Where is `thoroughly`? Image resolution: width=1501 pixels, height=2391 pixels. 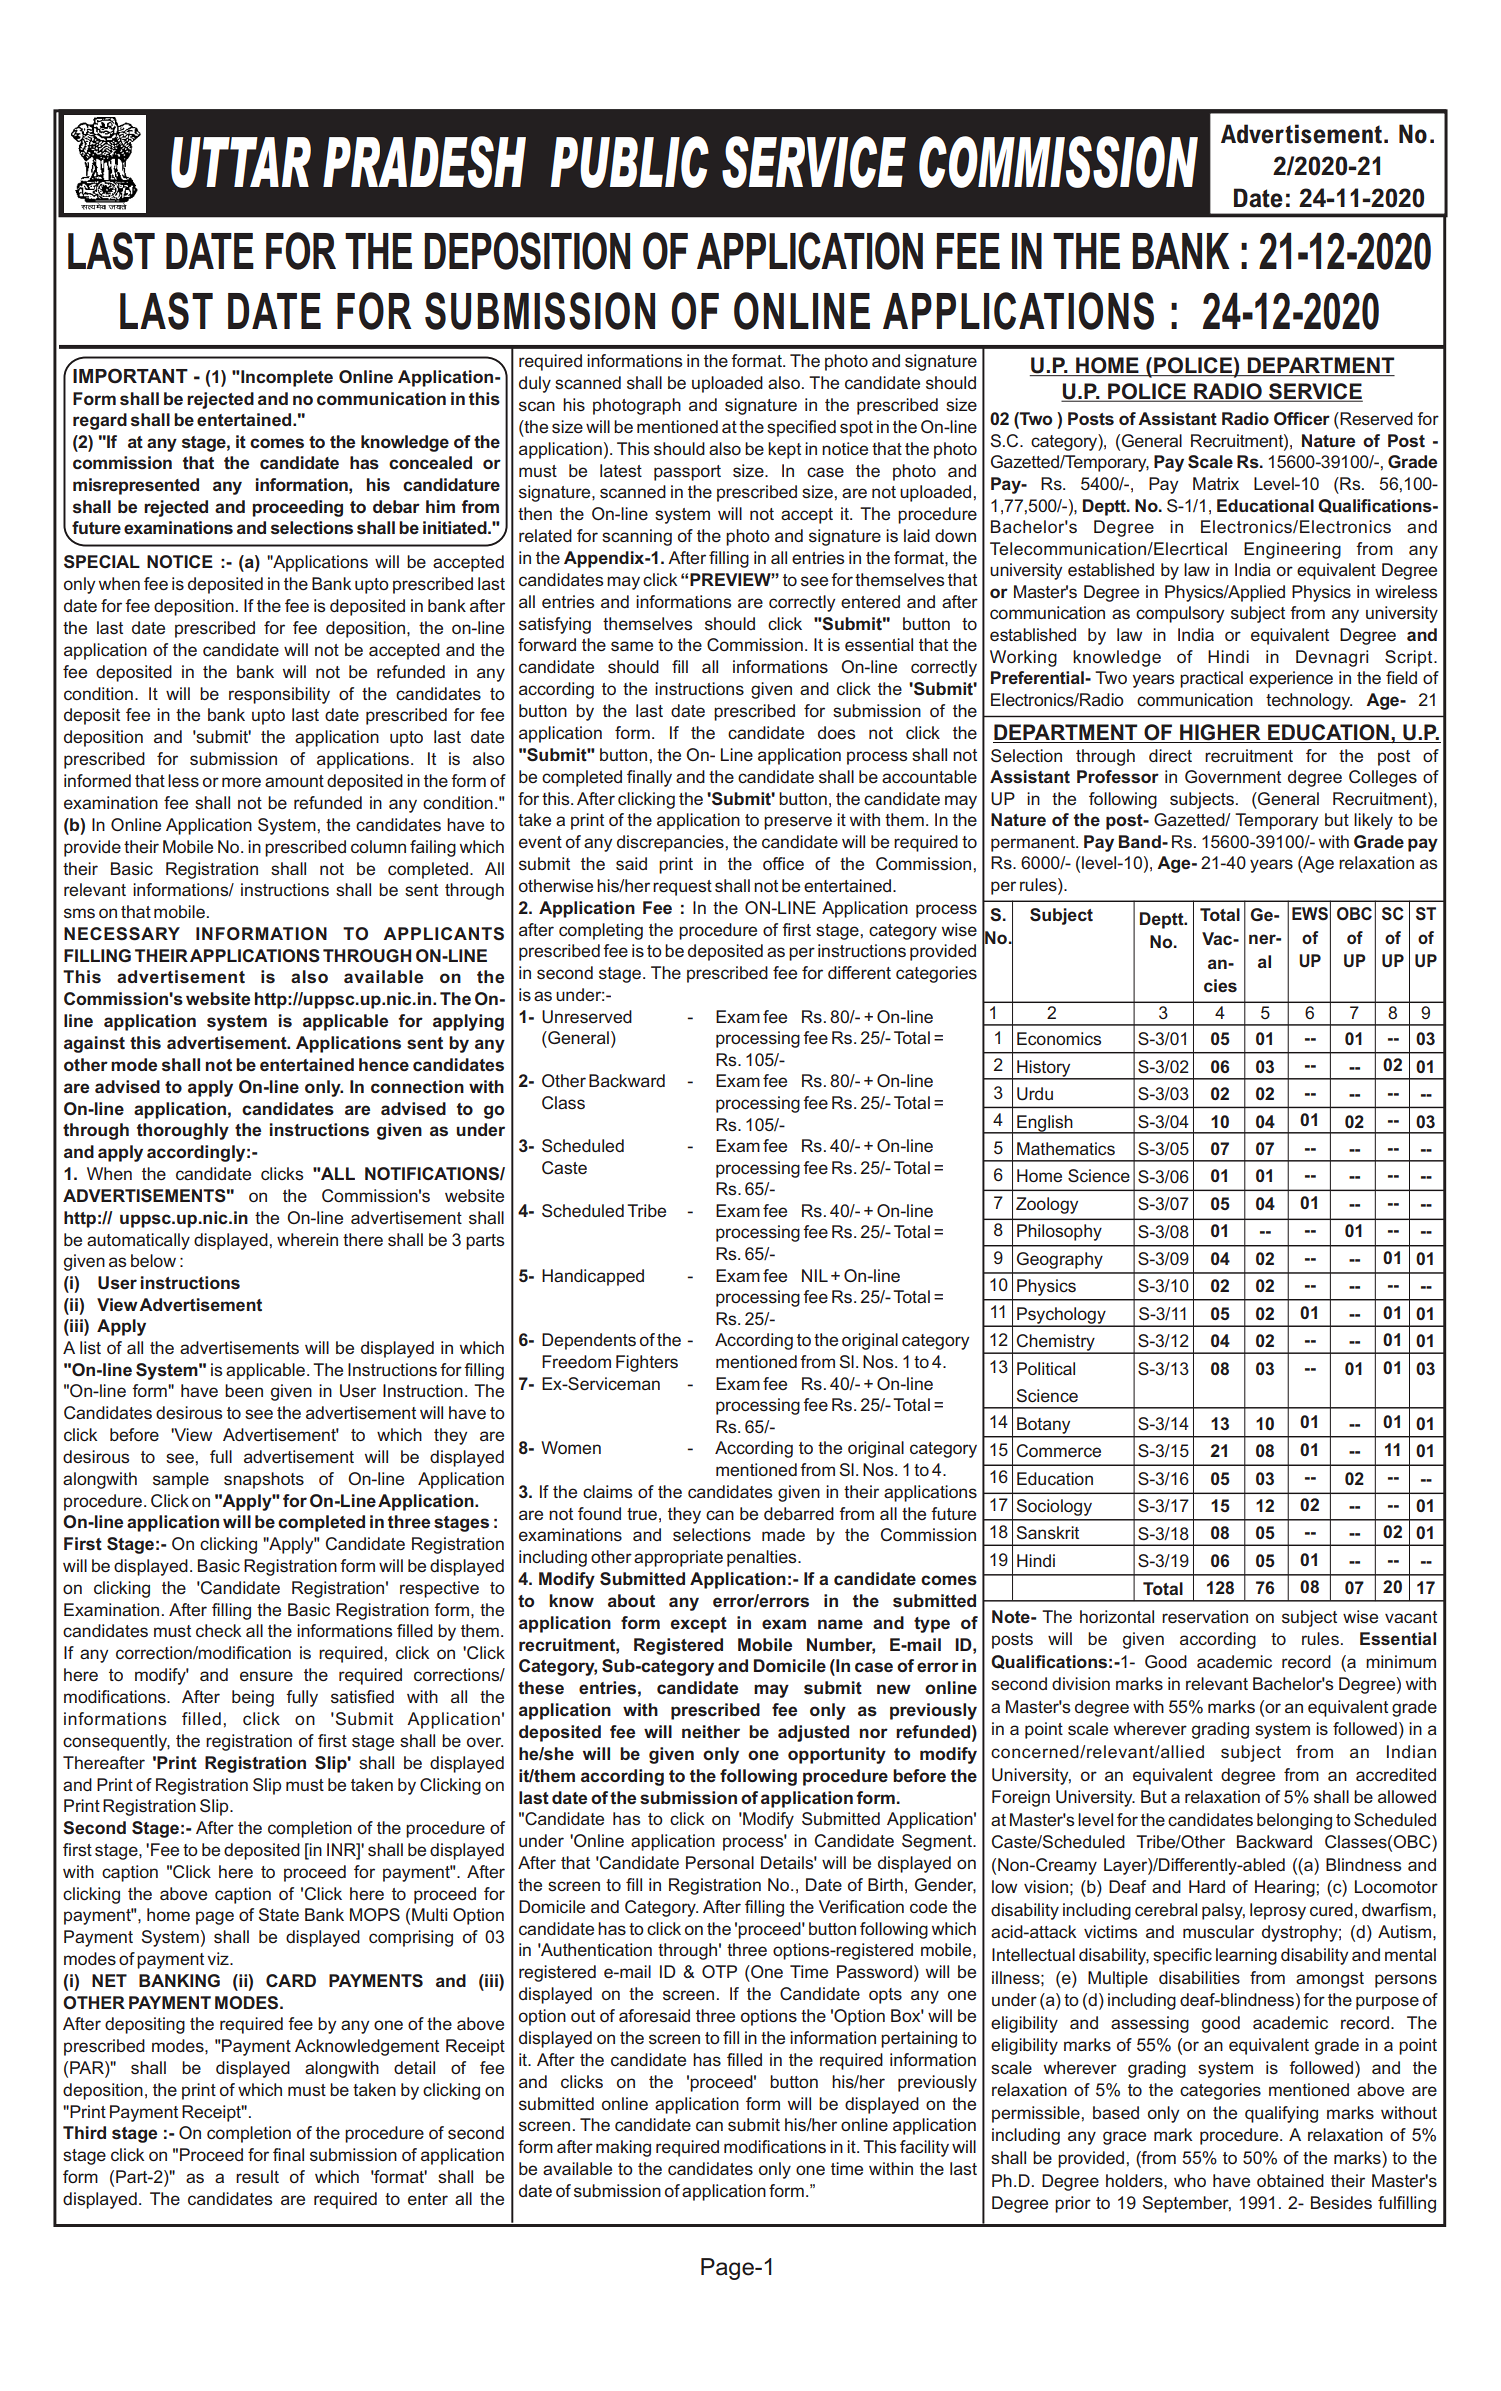
thoroughly is located at coordinates (183, 1131).
